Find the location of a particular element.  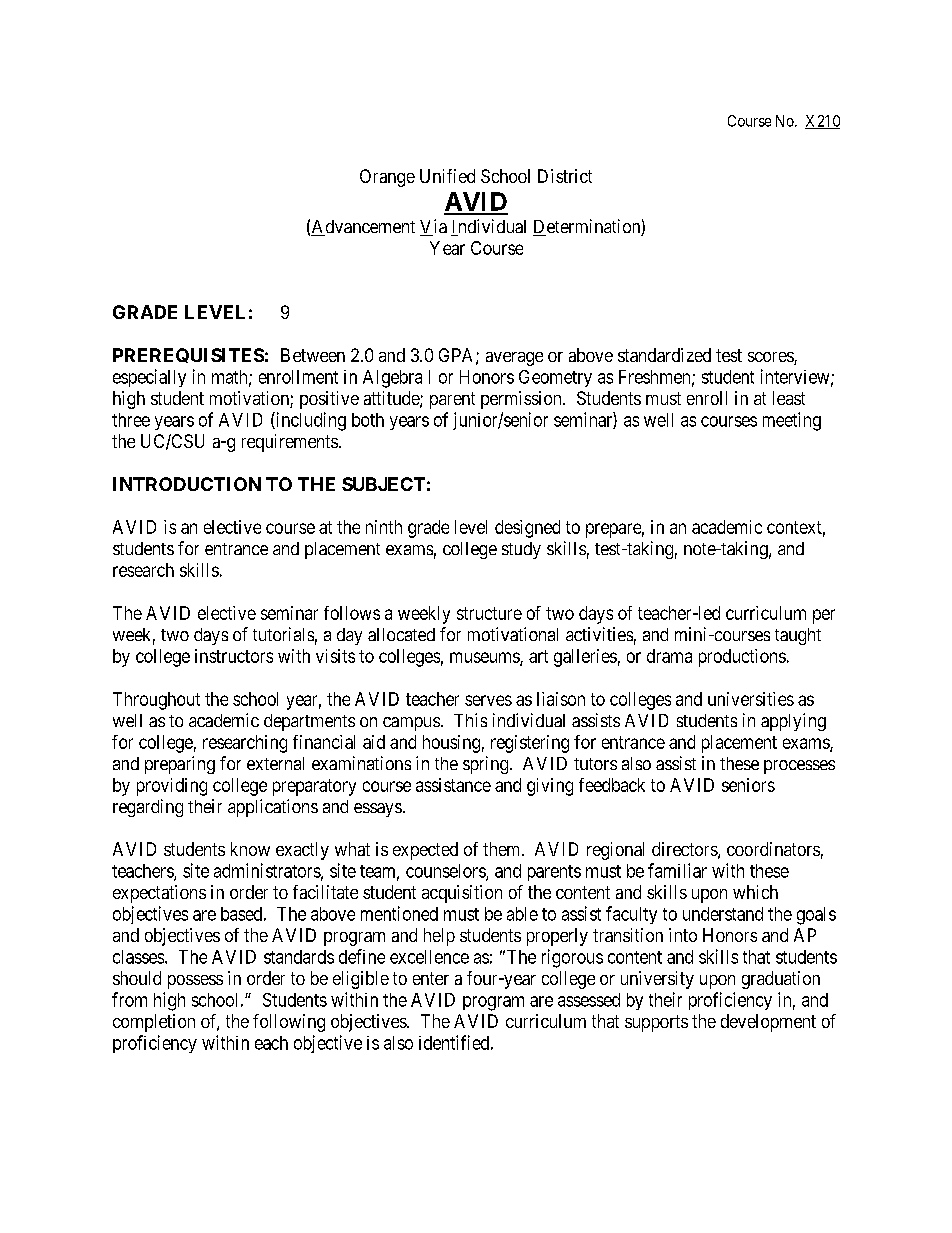

possess is located at coordinates (195, 982).
